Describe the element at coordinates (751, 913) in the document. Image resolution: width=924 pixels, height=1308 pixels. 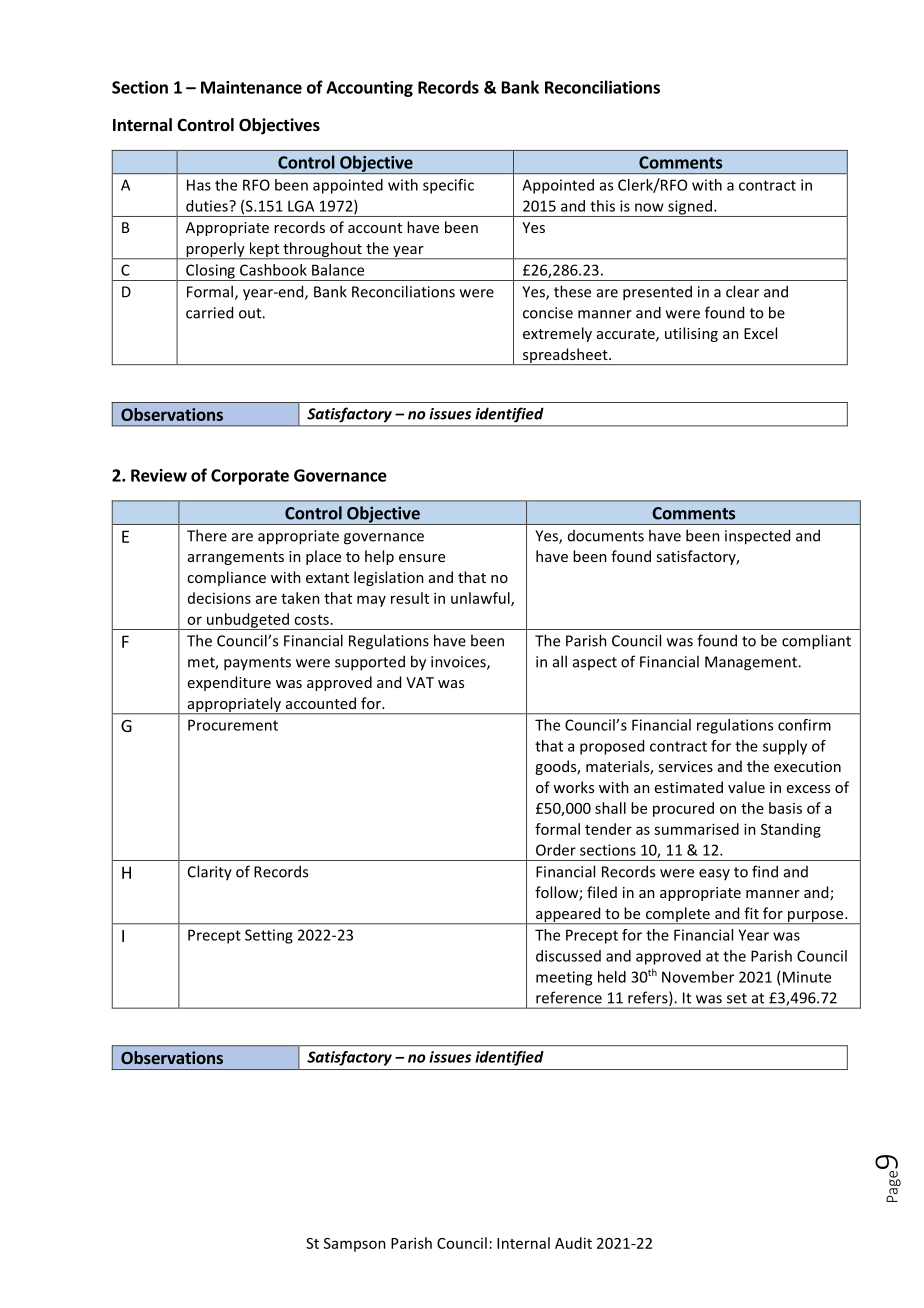
I see `fit` at that location.
